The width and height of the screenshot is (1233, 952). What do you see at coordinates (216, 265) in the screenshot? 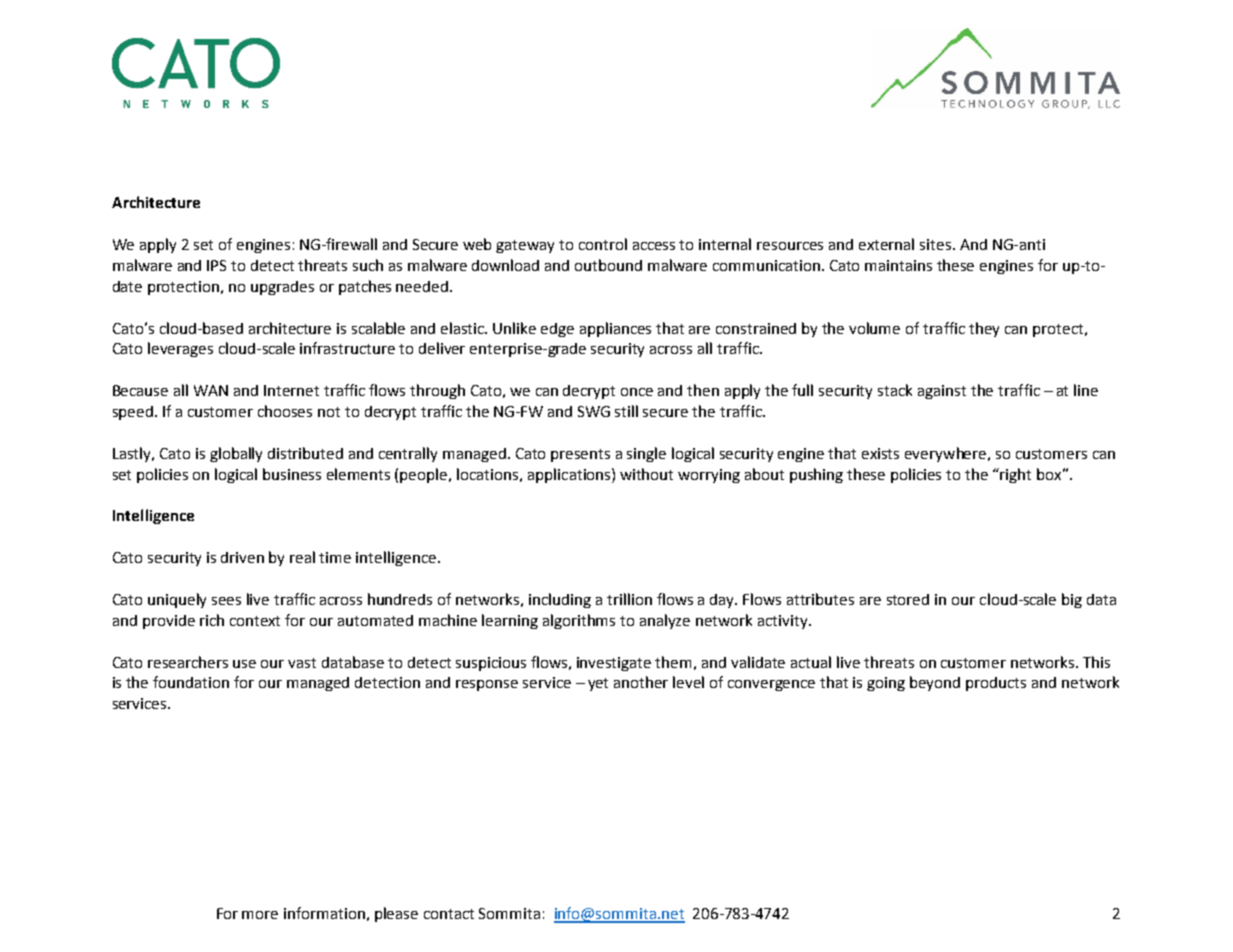
I see `IPS` at bounding box center [216, 265].
